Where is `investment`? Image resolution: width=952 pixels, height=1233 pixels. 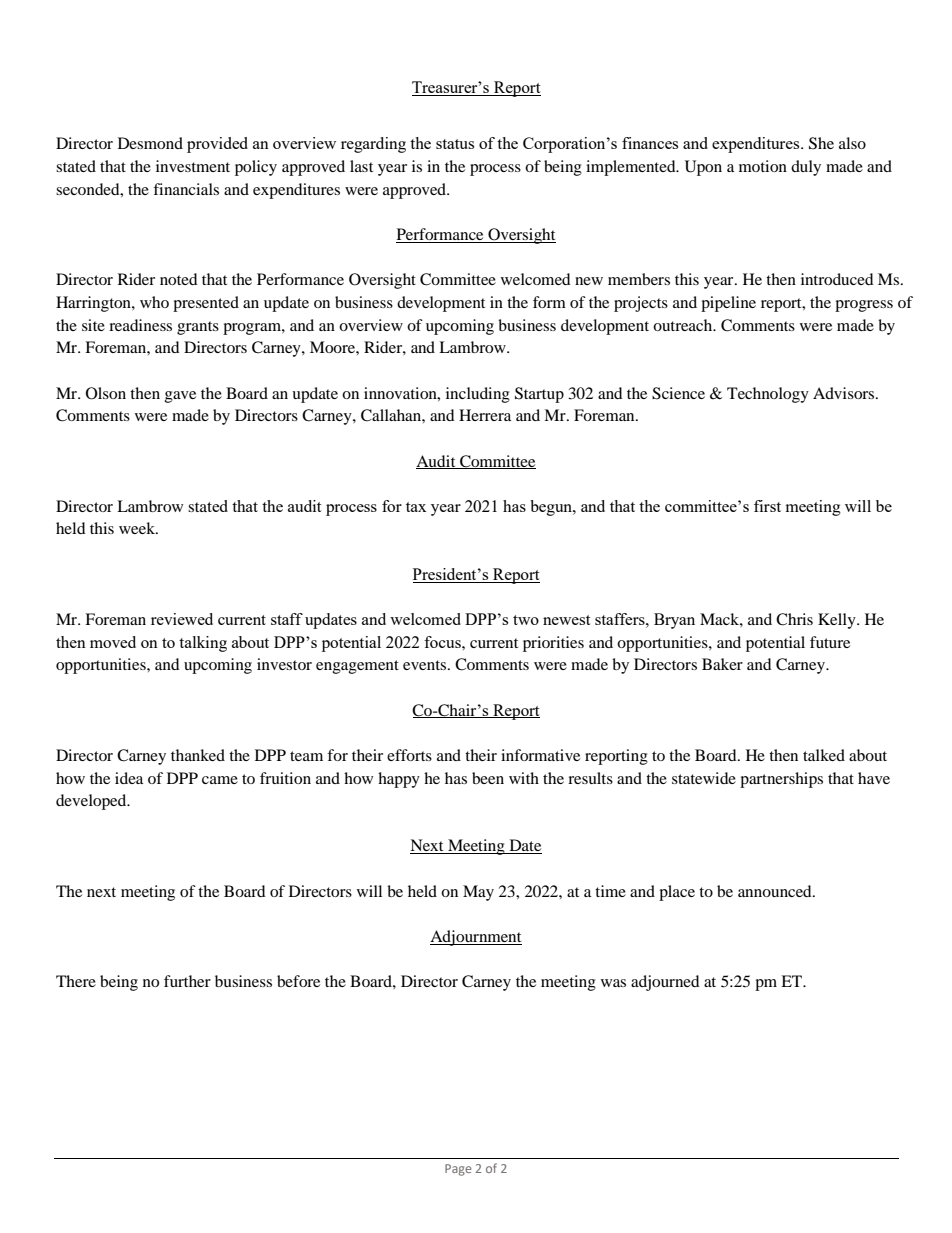 investment is located at coordinates (193, 166).
